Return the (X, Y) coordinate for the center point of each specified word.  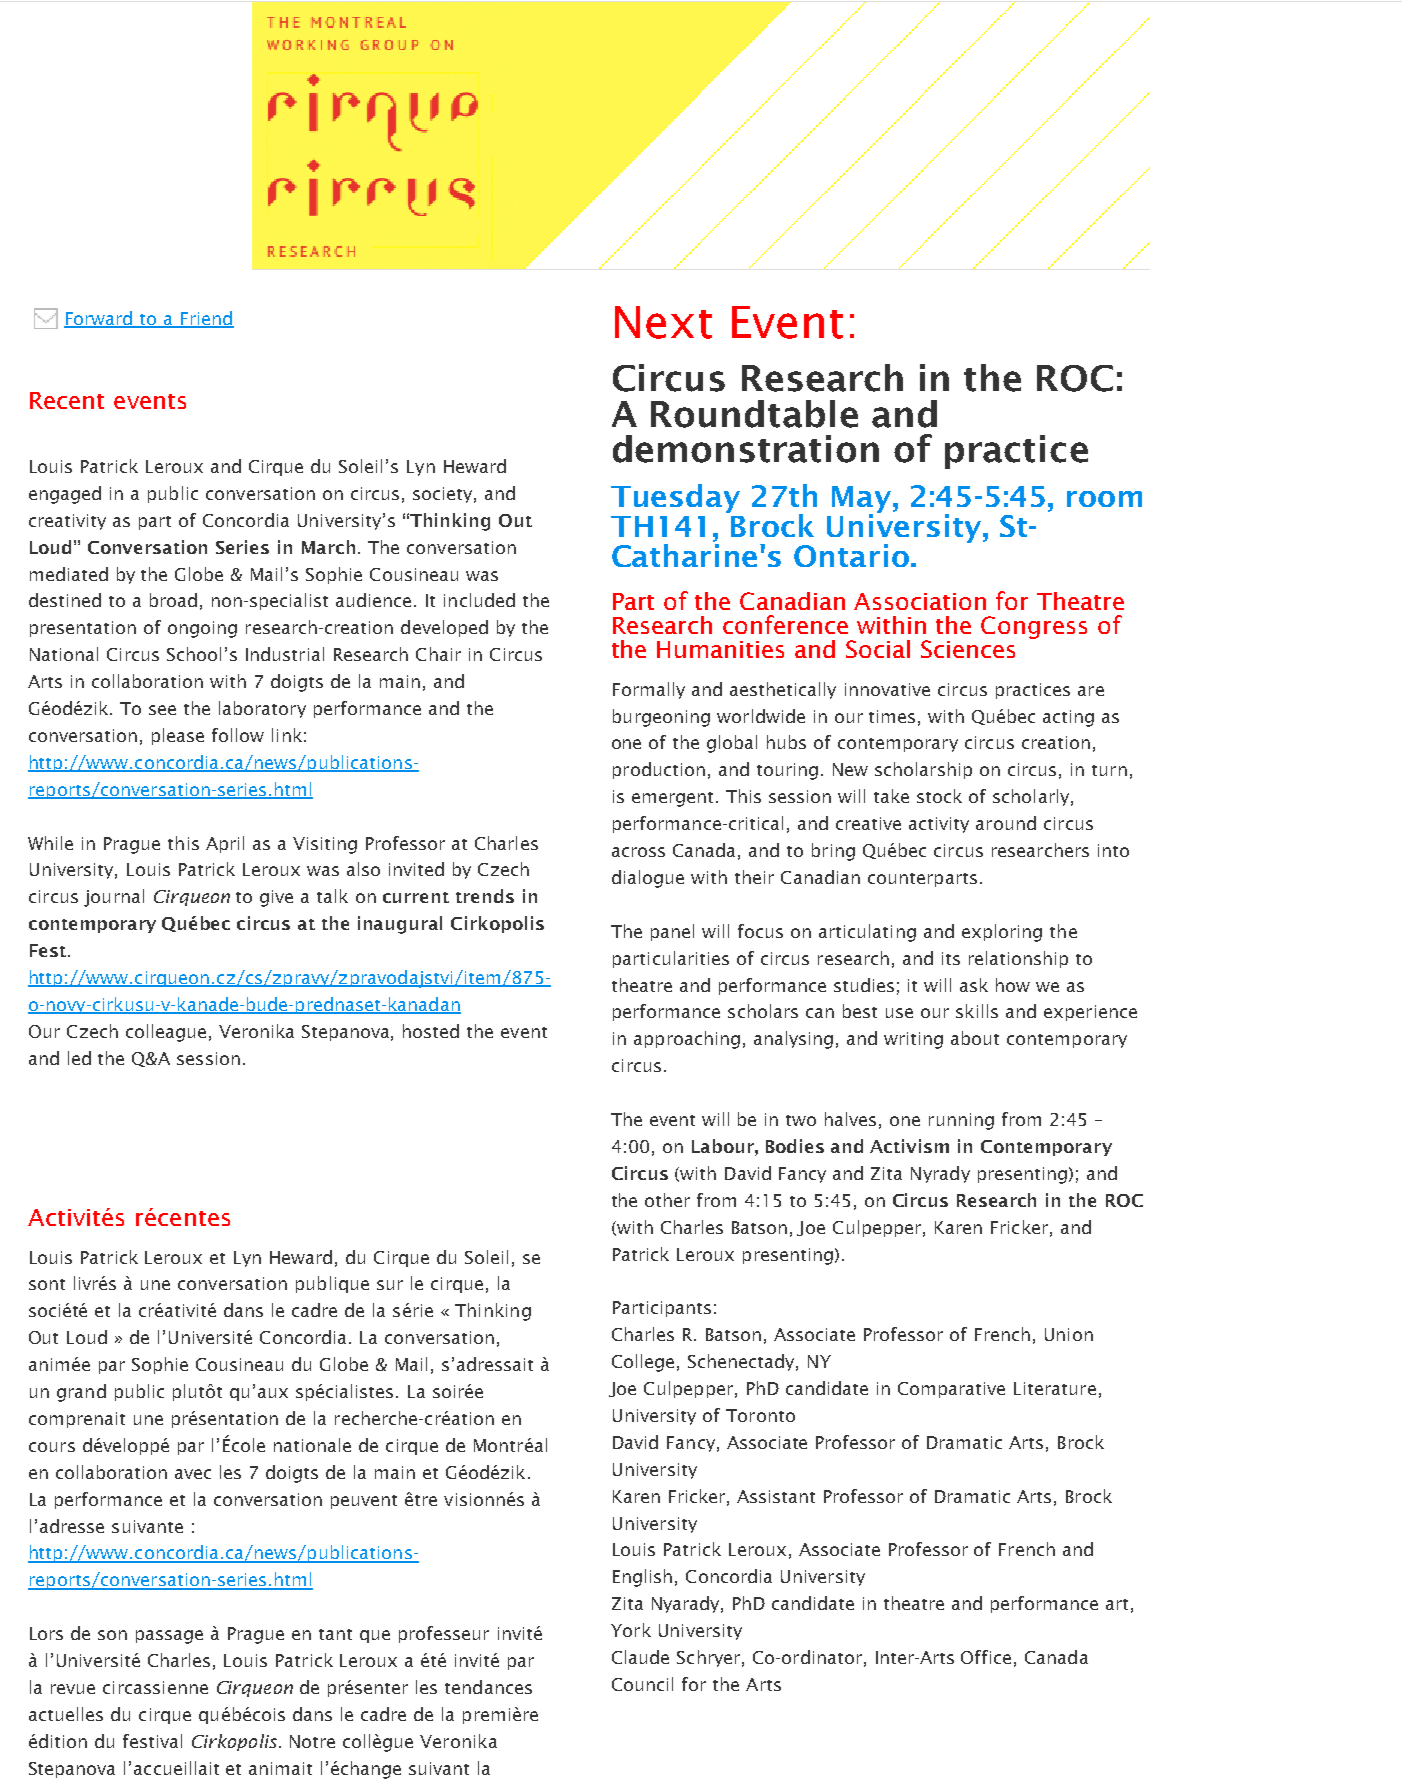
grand (81, 1393)
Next (663, 322)
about (975, 1038)
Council (642, 1684)
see (162, 710)
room (1104, 499)
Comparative (951, 1390)
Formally (649, 690)
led (79, 1058)
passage (169, 1637)
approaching (687, 1040)
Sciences (968, 649)
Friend (206, 319)
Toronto (760, 1415)
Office (986, 1657)
